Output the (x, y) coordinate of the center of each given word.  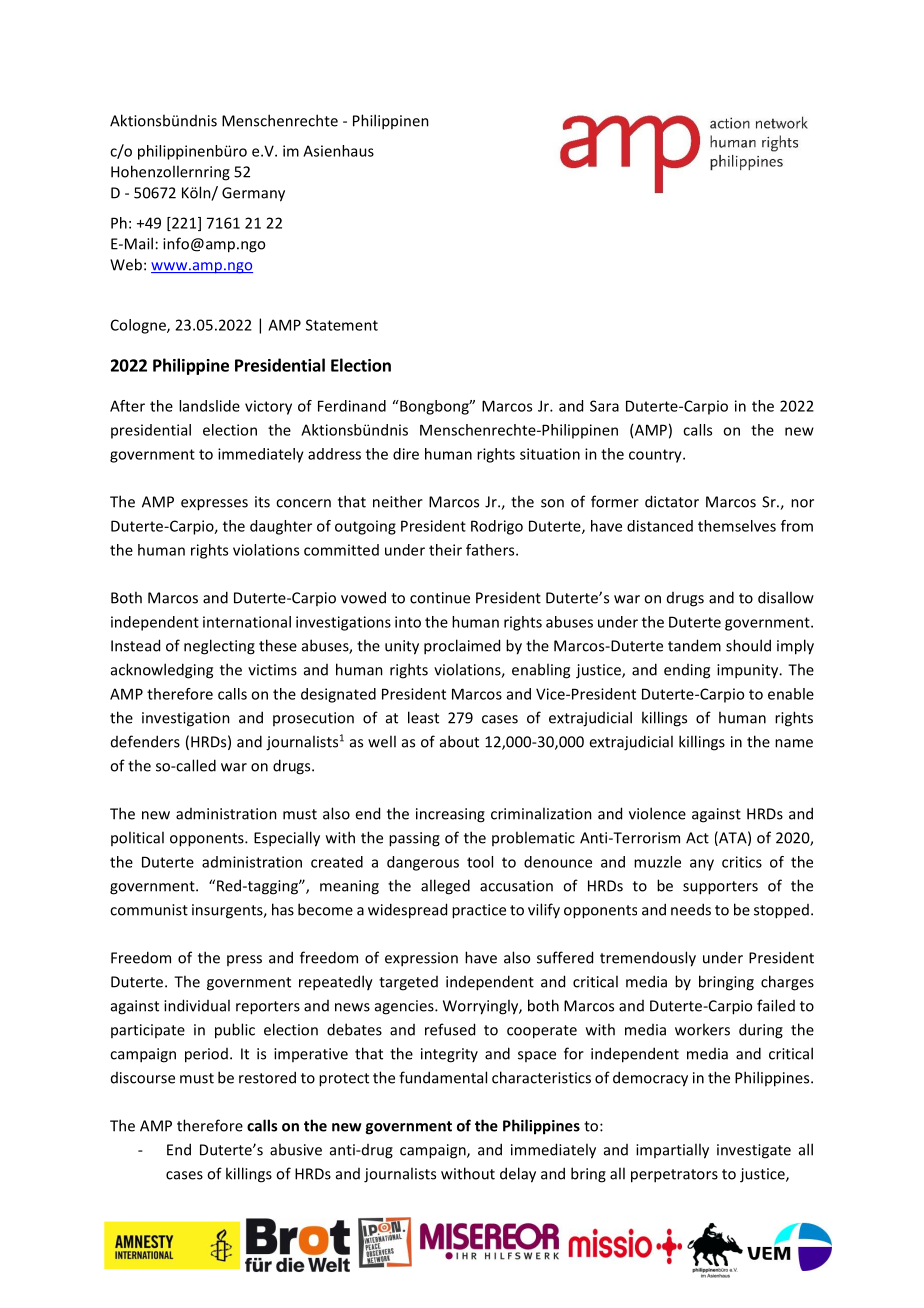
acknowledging (162, 671)
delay (518, 1175)
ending (687, 671)
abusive (296, 1149)
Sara (604, 406)
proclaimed (462, 647)
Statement (342, 325)
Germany (253, 194)
